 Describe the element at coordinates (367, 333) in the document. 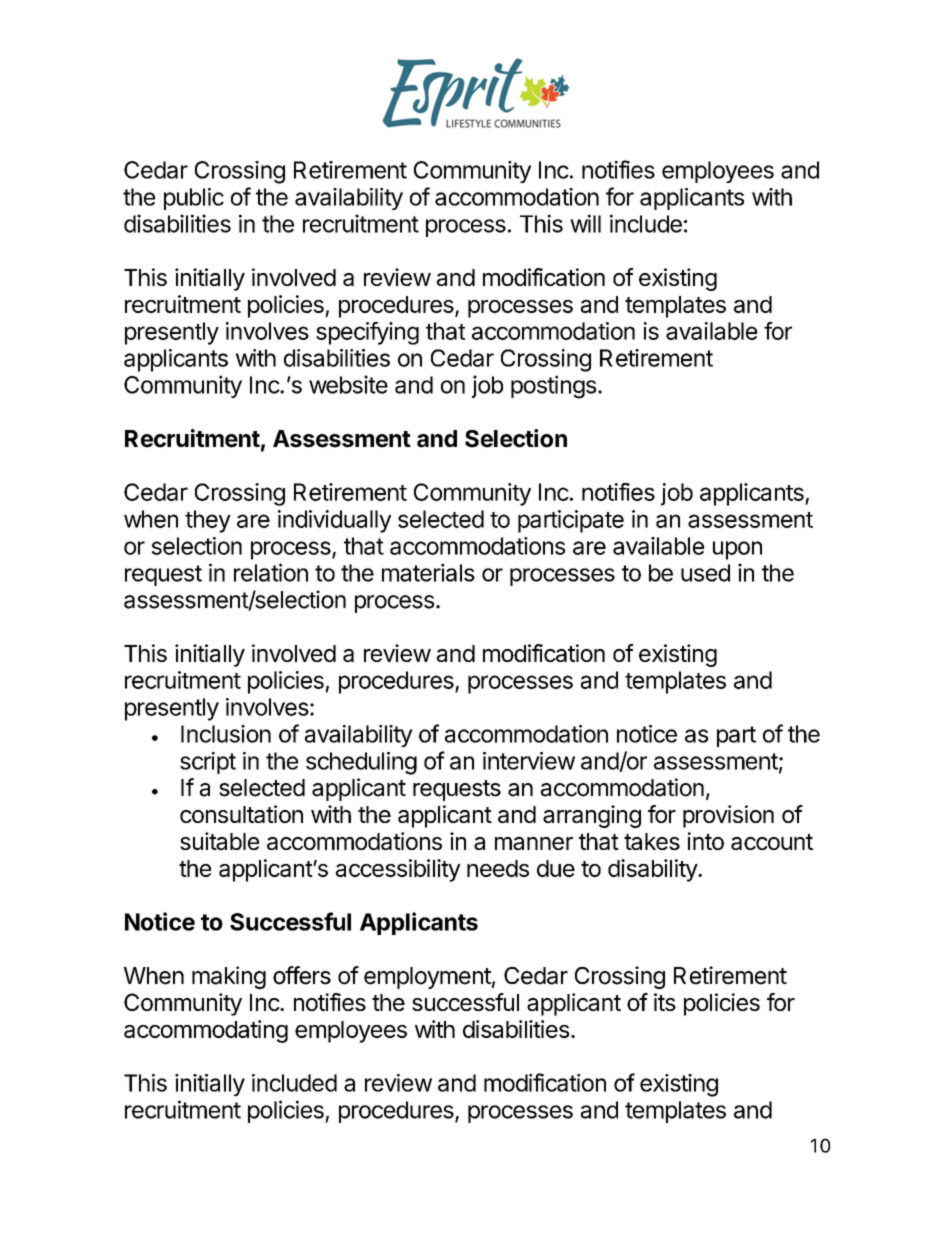

I see `specifying` at that location.
